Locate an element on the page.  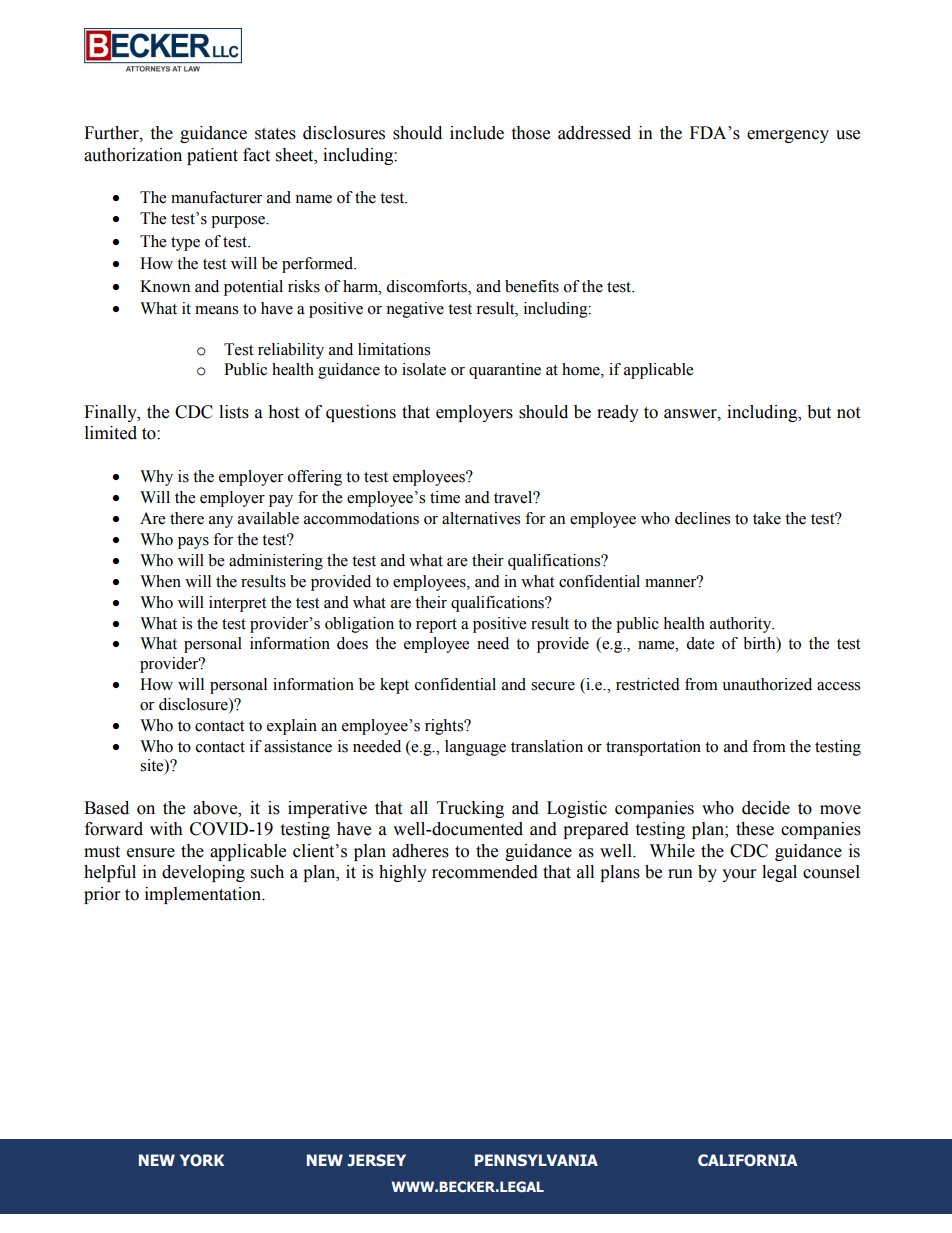
interpret is located at coordinates (237, 604).
